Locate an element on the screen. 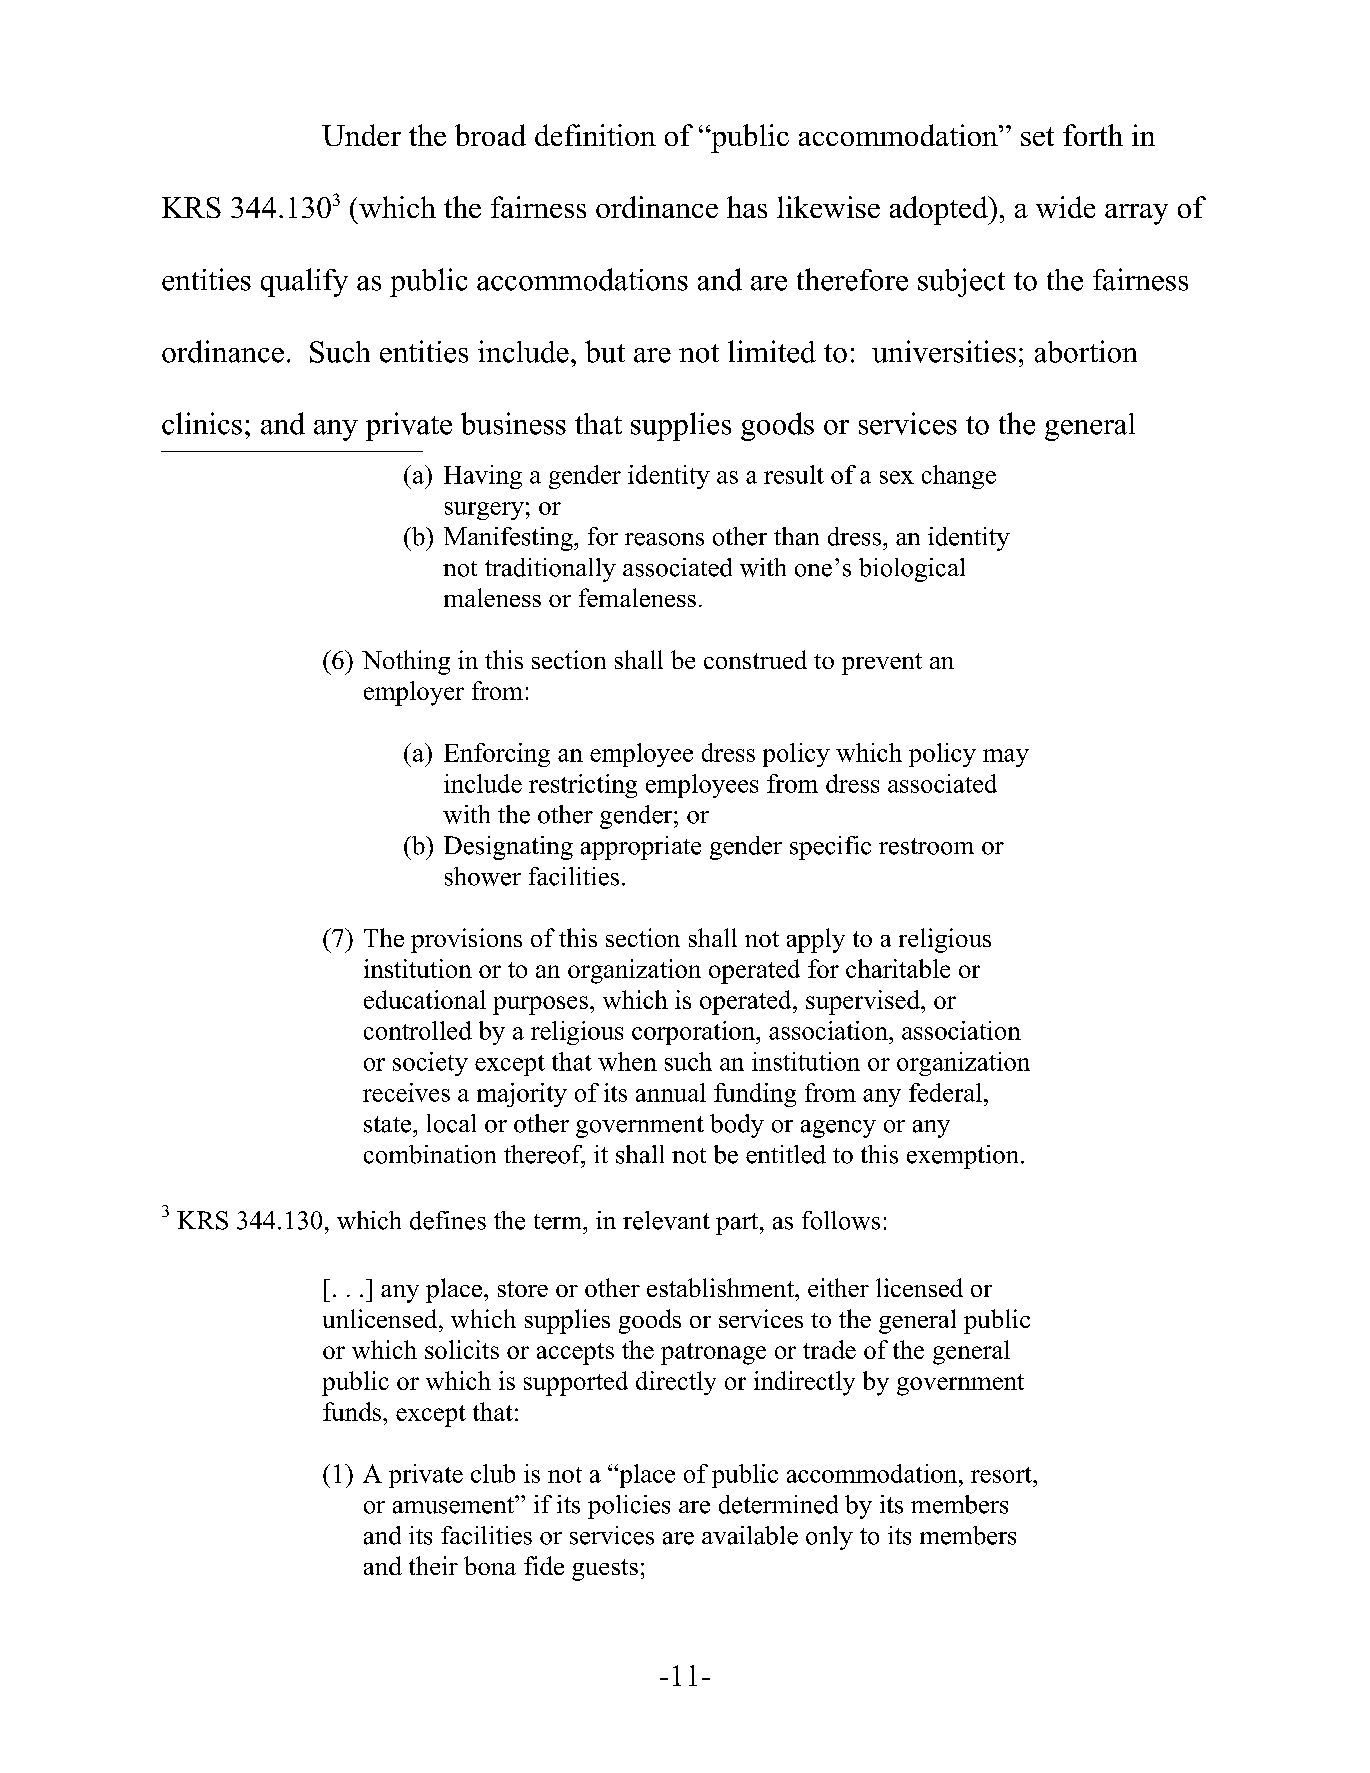 This screenshot has width=1370, height=1773. receives is located at coordinates (406, 1092).
